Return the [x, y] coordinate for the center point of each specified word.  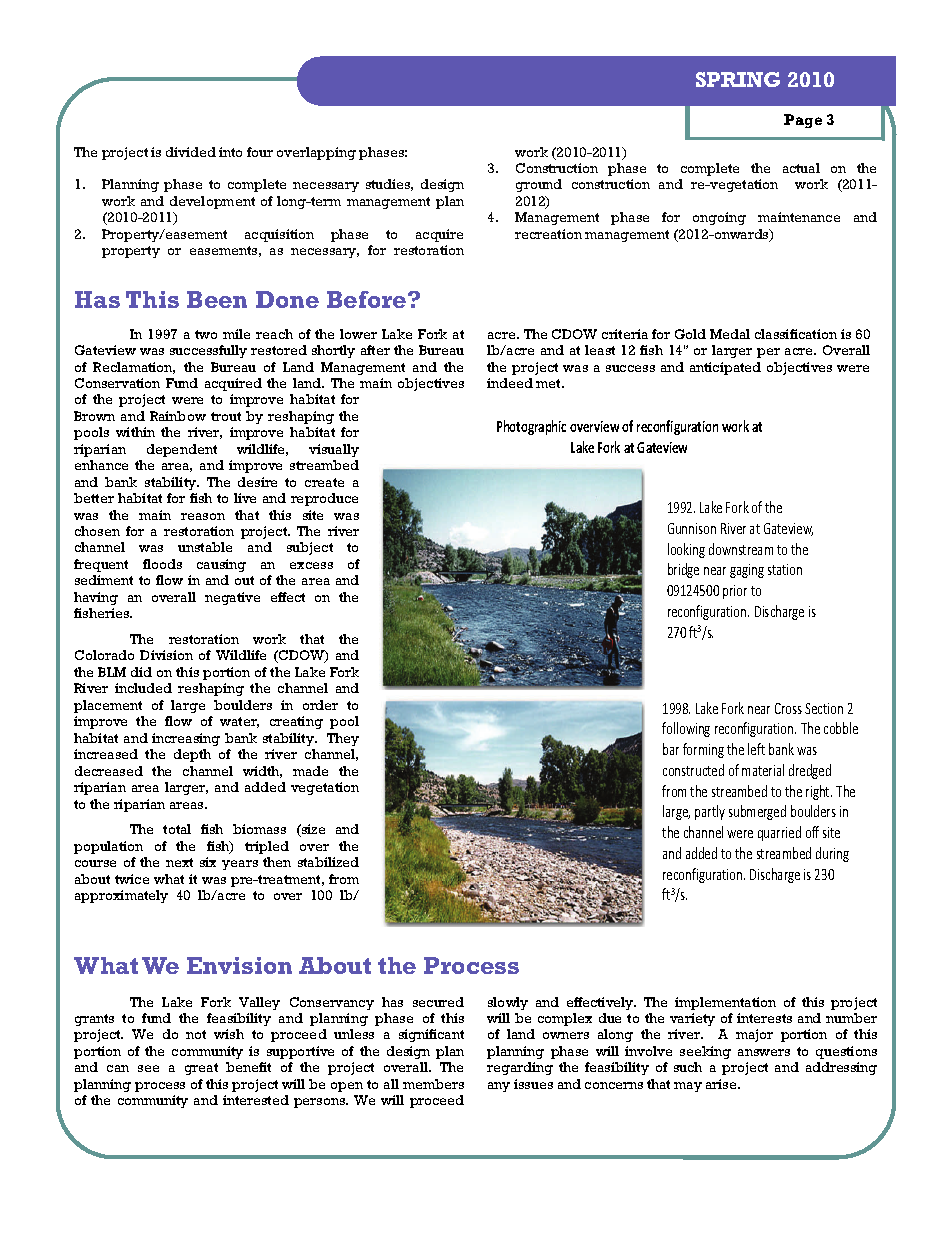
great [201, 1069]
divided [191, 152]
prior [735, 592]
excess [311, 565]
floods [162, 564]
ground [539, 185]
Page [803, 121]
